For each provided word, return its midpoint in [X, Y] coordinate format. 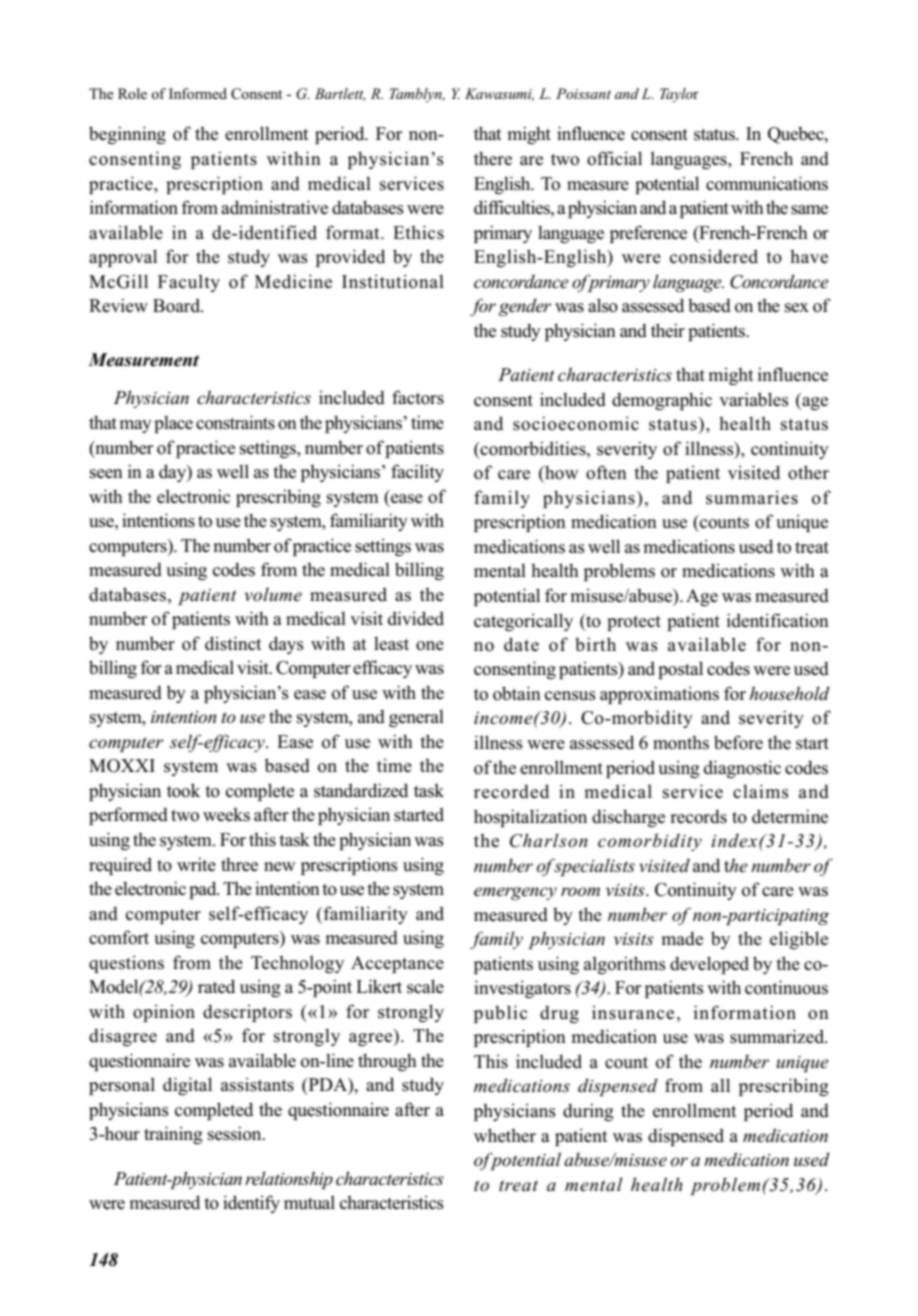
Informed [198, 93]
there [493, 158]
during [588, 1112]
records [698, 816]
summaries [752, 497]
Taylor [679, 95]
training [173, 1135]
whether [505, 1135]
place [173, 424]
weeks [226, 814]
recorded [511, 791]
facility [417, 473]
